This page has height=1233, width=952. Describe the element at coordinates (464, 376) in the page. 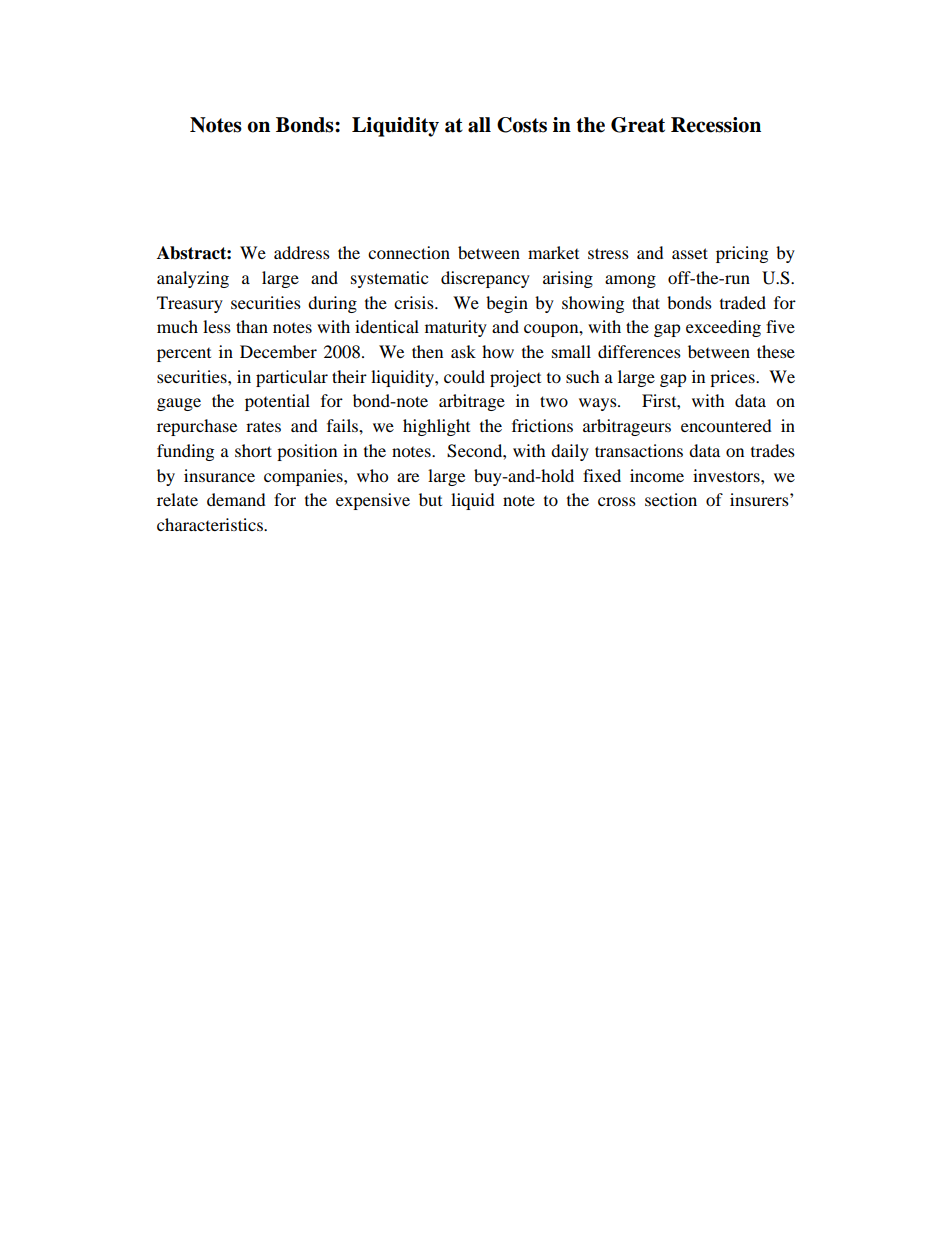

I see `could` at that location.
